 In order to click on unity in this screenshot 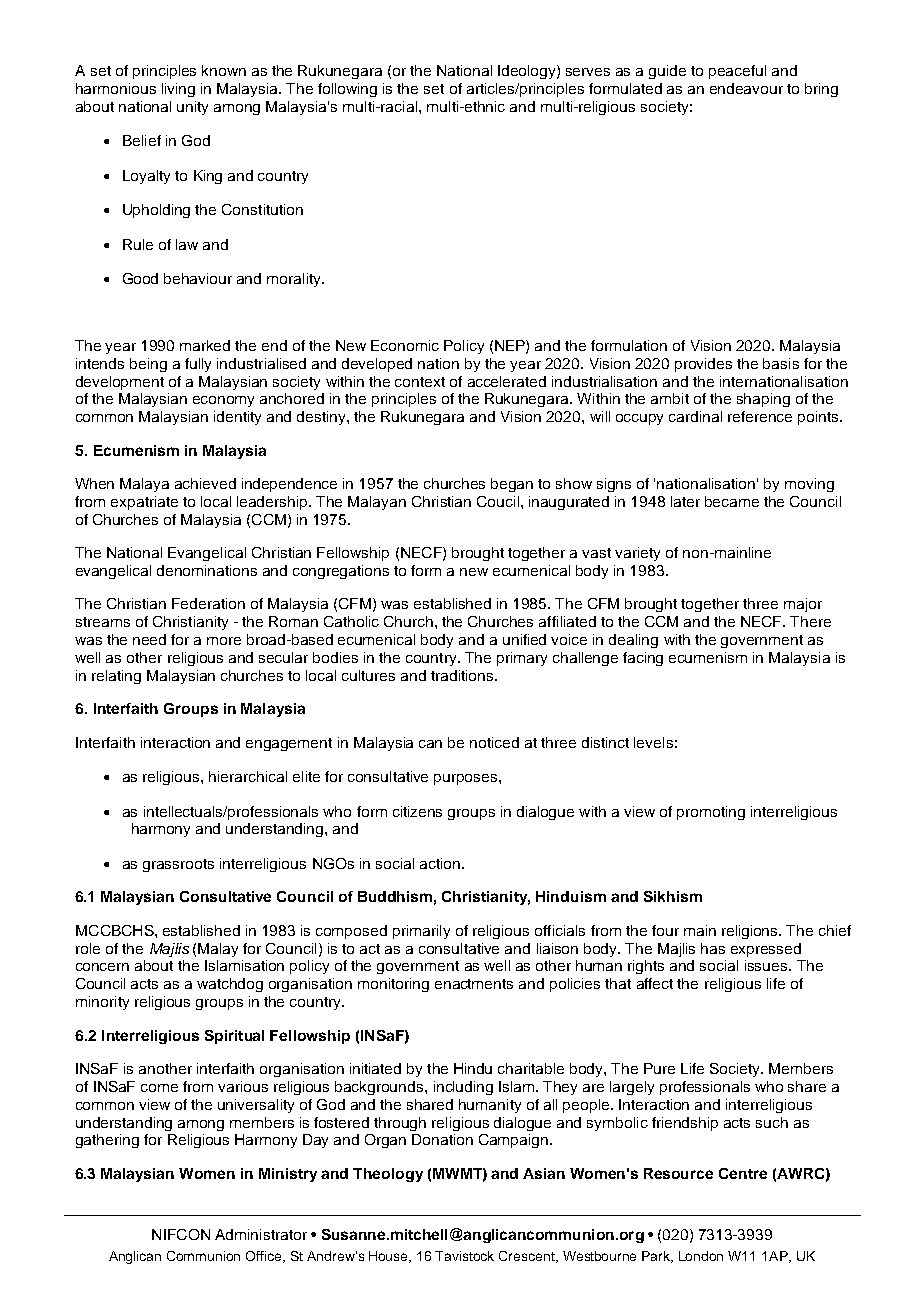, I will do `click(192, 108)`.
